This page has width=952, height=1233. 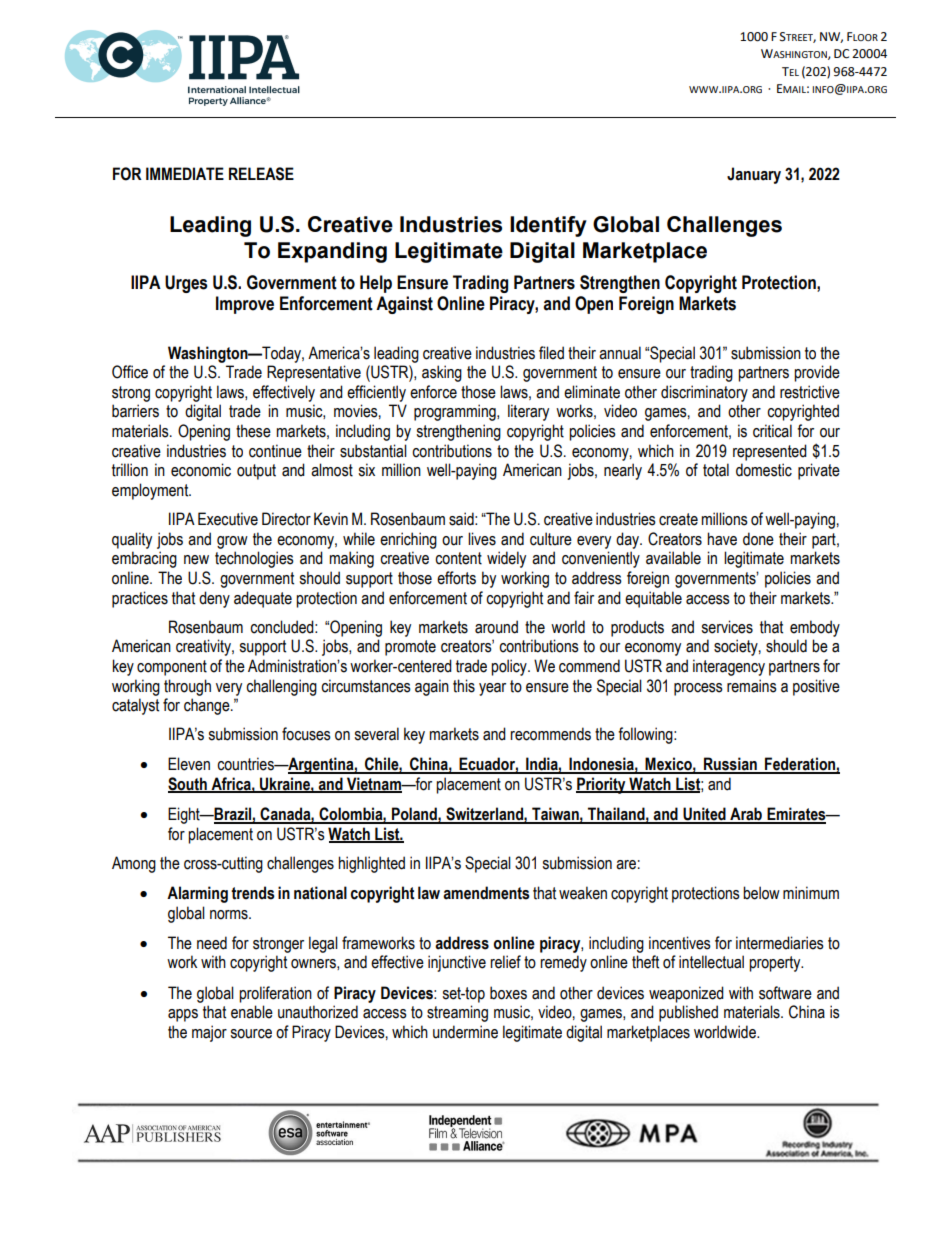 I want to click on deny, so click(x=214, y=599).
